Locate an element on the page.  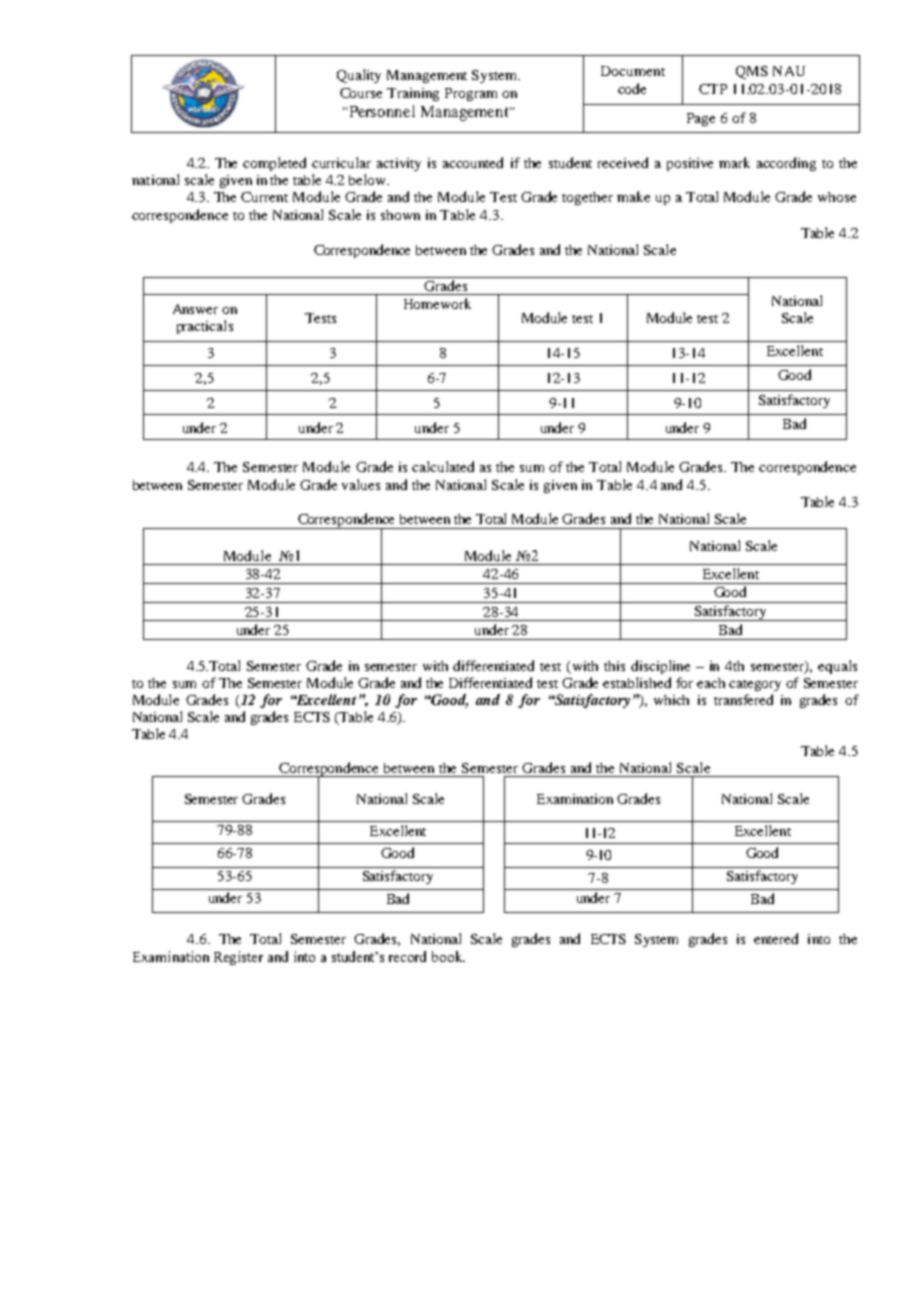
equals is located at coordinates (837, 667).
